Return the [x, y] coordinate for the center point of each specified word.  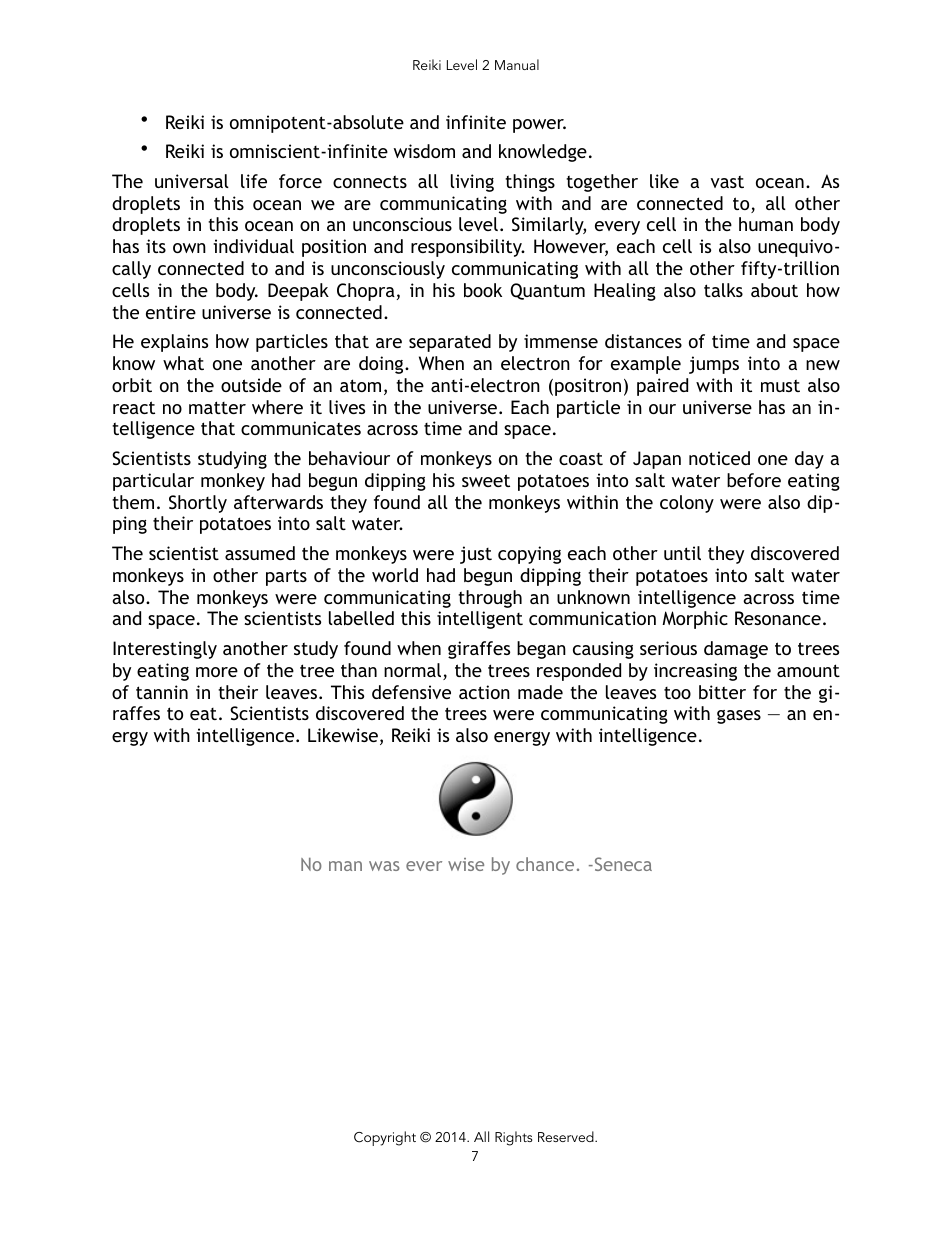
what [183, 363]
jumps [714, 365]
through [490, 599]
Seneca [622, 864]
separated [450, 343]
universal [192, 181]
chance [545, 864]
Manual [517, 64]
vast [727, 181]
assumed [260, 553]
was [384, 866]
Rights [514, 1138]
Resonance [778, 618]
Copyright [385, 1138]
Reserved [567, 1136]
